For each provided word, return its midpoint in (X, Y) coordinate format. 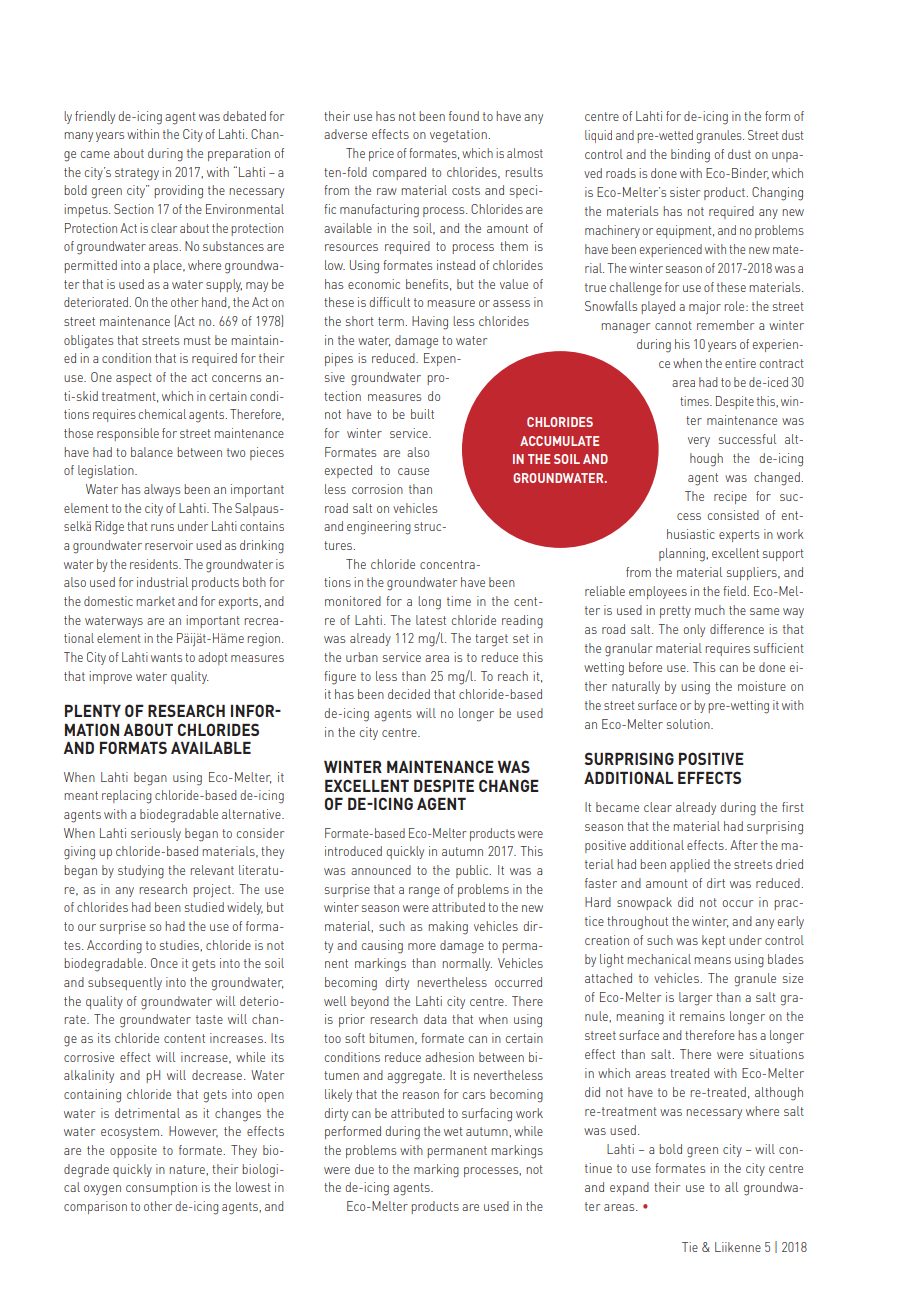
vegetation (459, 136)
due (364, 1169)
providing (178, 192)
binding (690, 156)
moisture (762, 686)
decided (409, 694)
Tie (690, 1247)
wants (166, 657)
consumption (161, 1188)
